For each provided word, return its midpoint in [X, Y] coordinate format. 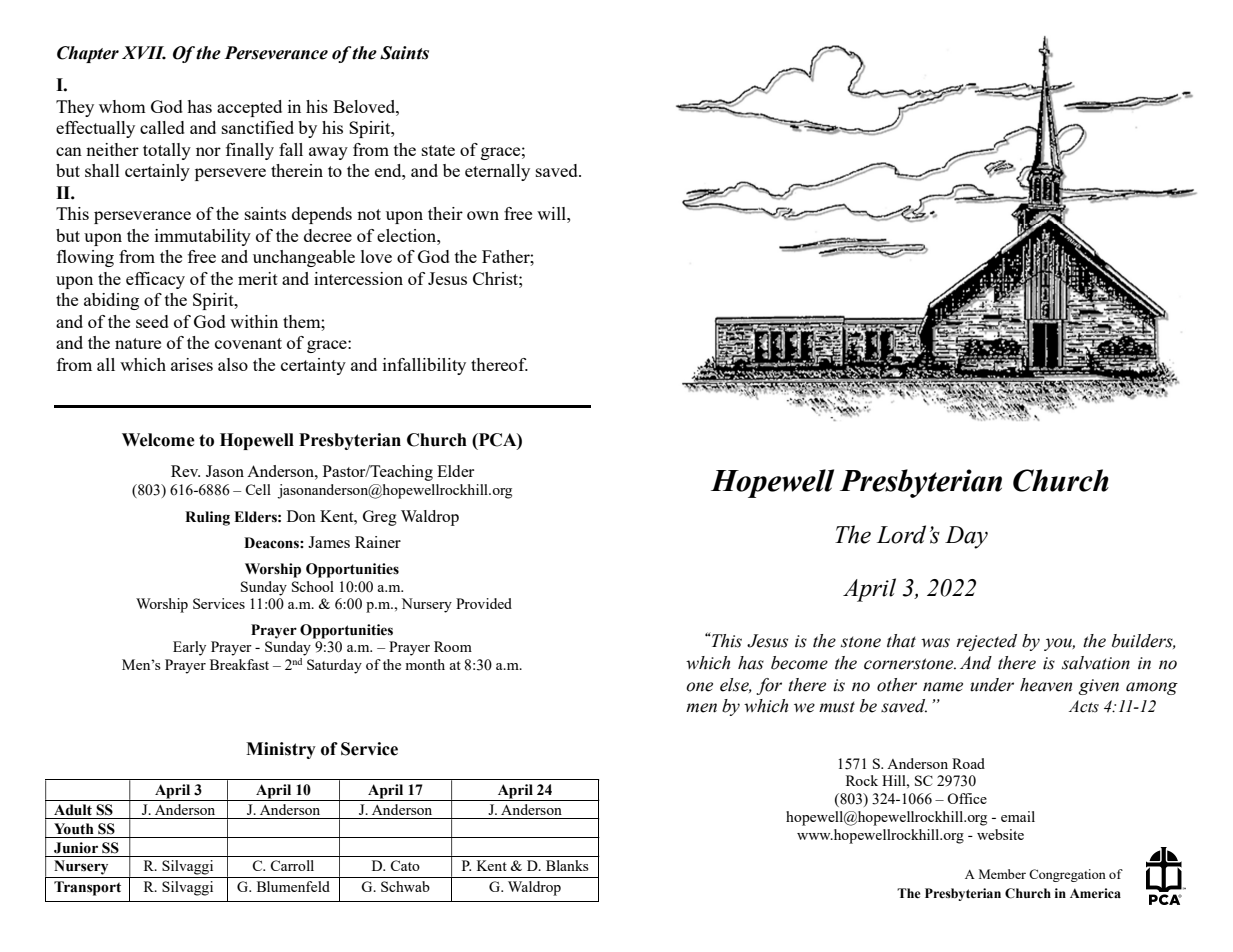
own [483, 215]
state [438, 150]
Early [189, 648]
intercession [358, 278]
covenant [248, 343]
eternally [497, 172]
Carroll [292, 865]
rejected [986, 642]
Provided [484, 603]
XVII [144, 53]
